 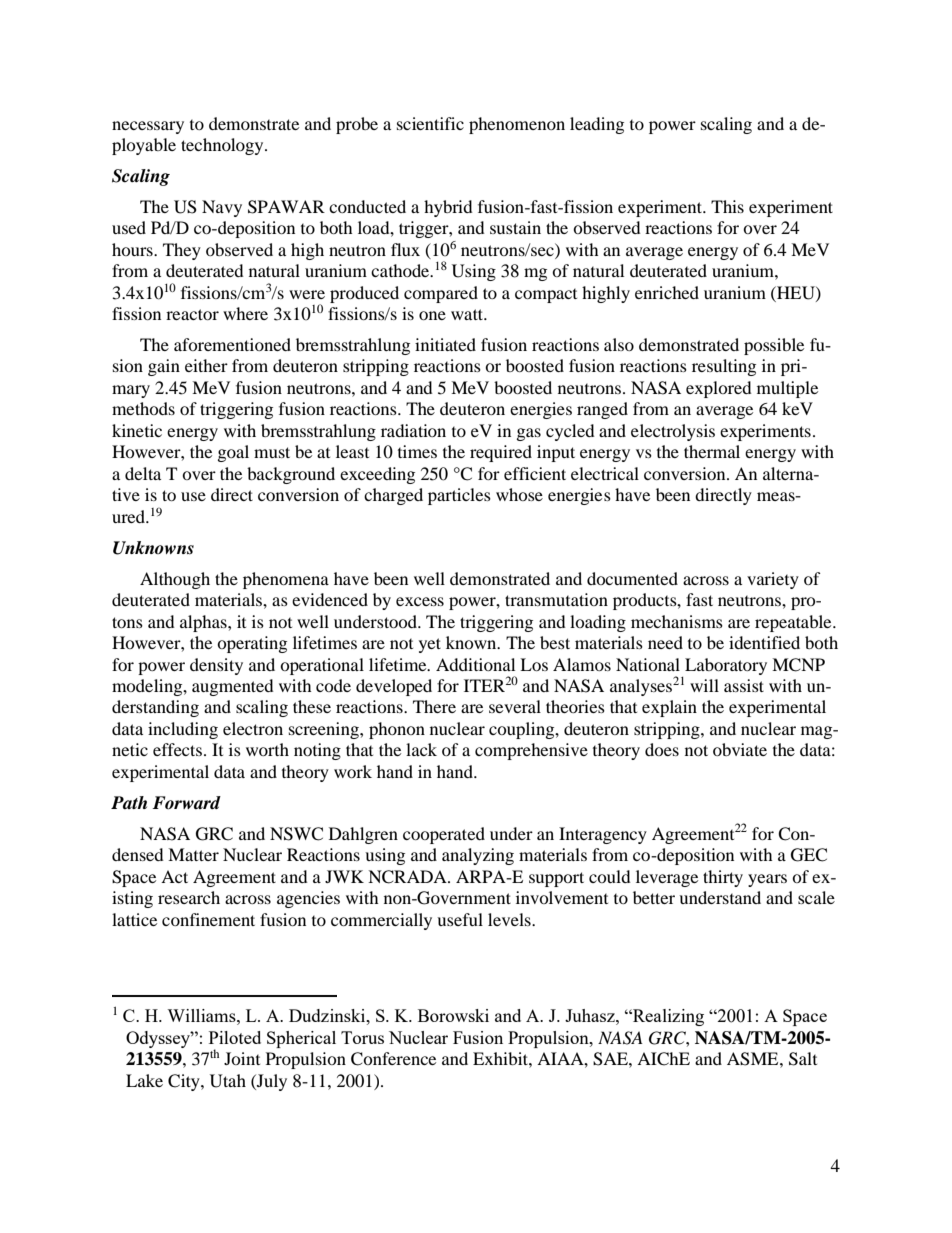 I want to click on This, so click(x=727, y=206).
